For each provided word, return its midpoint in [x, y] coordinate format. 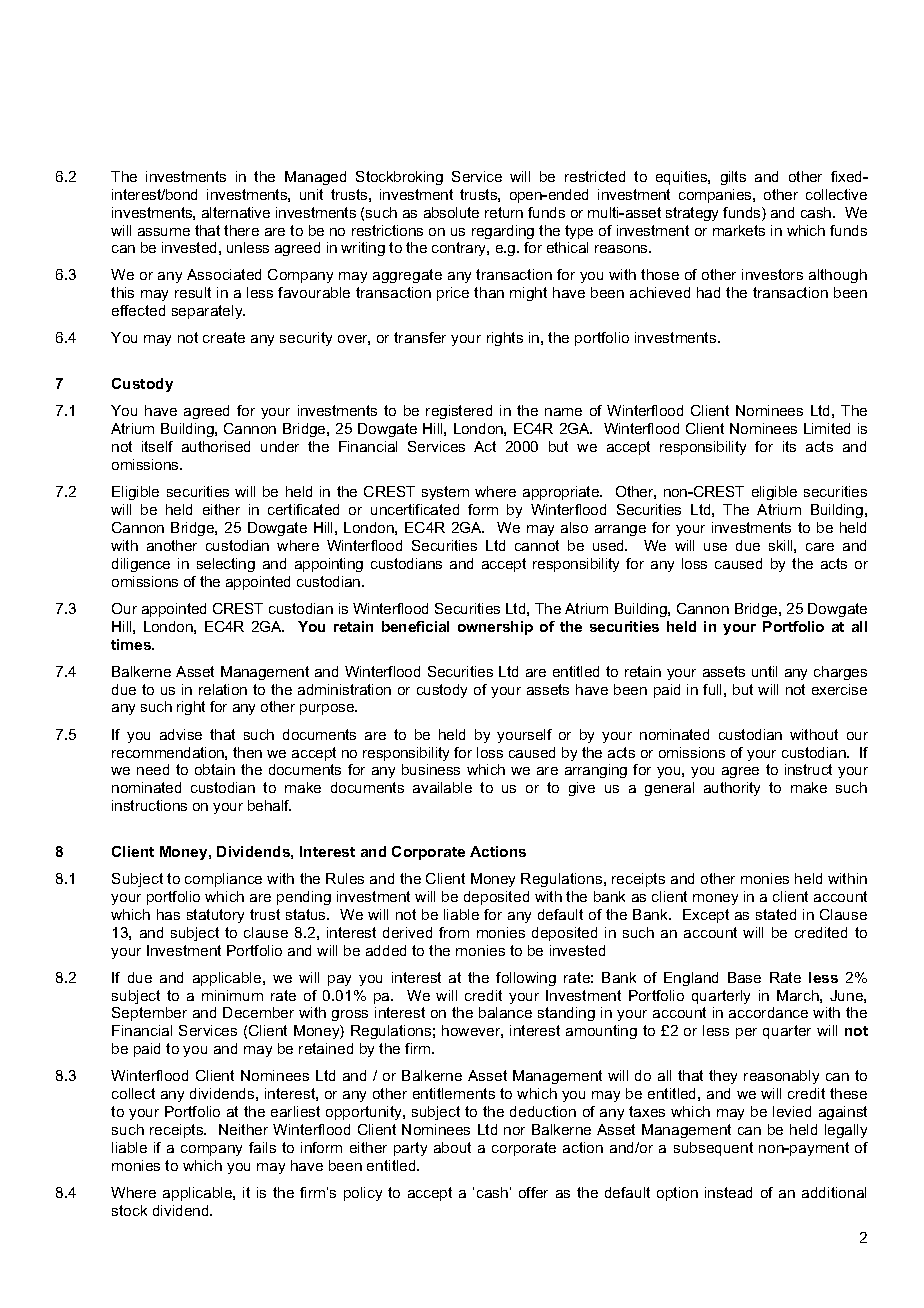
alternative [236, 212]
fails [262, 1147]
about [452, 1147]
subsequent [713, 1149]
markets [739, 230]
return [504, 212]
